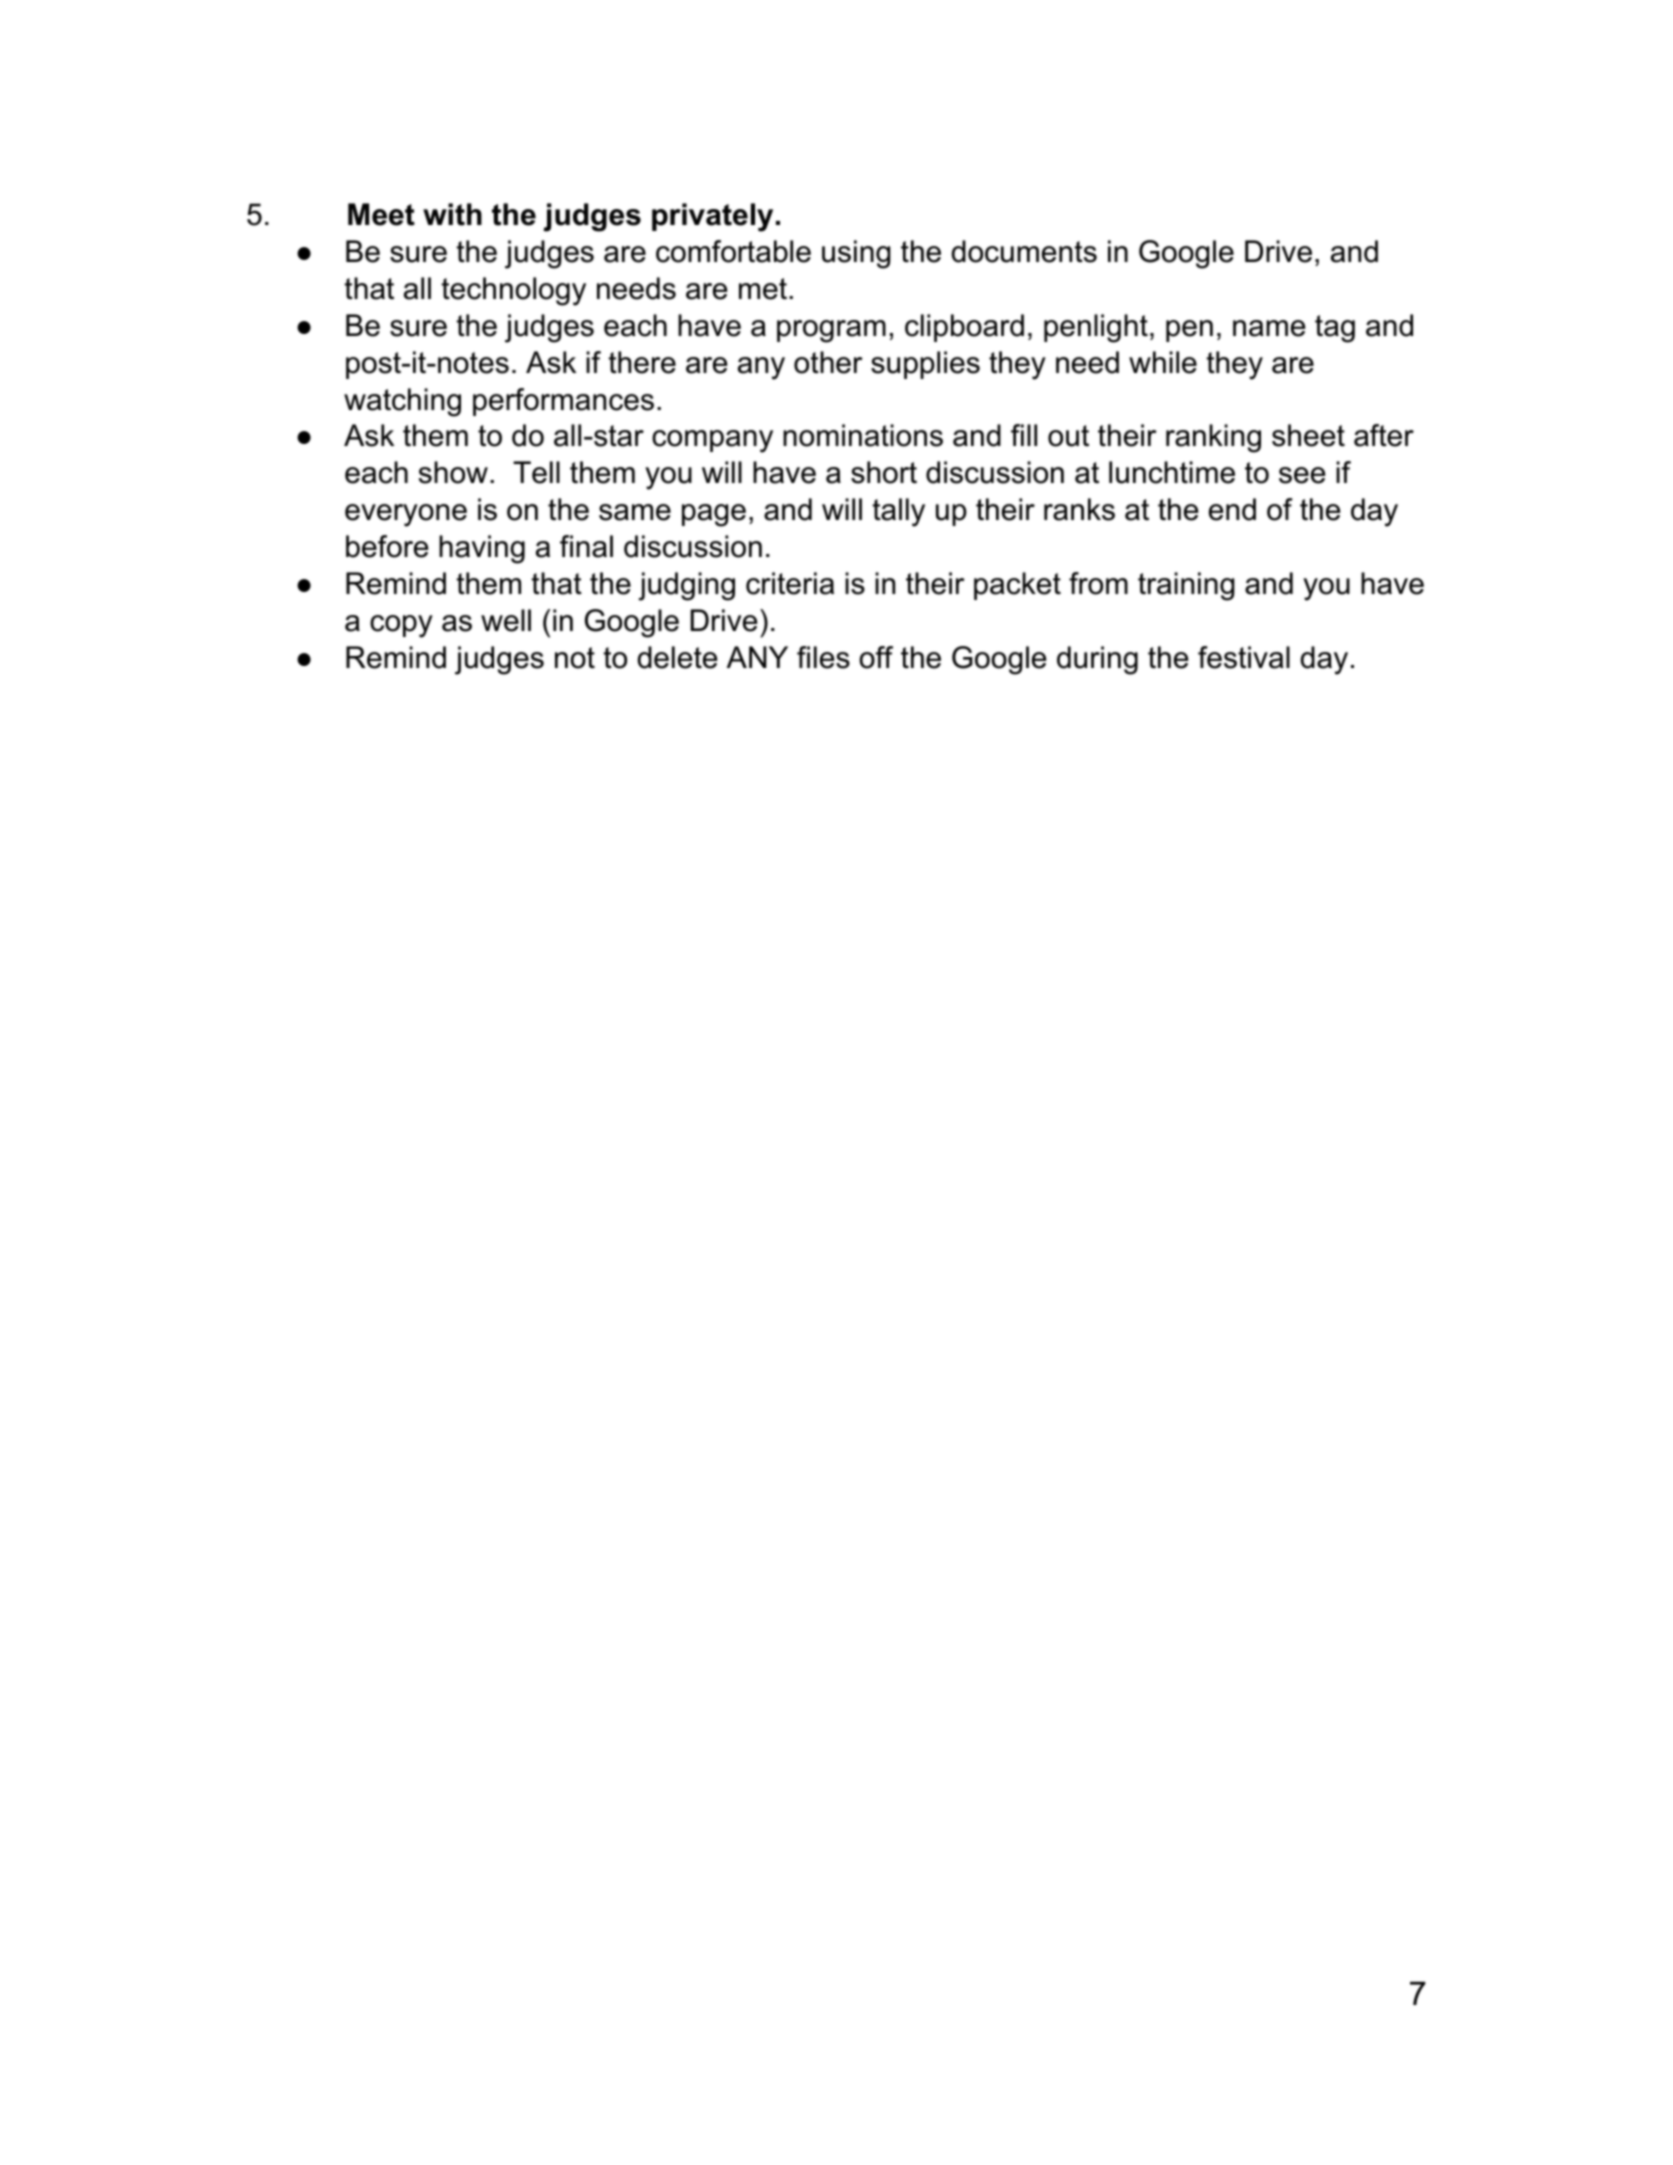 Image resolution: width=1673 pixels, height=2165 pixels. Describe the element at coordinates (831, 331) in the screenshot. I see `program` at that location.
